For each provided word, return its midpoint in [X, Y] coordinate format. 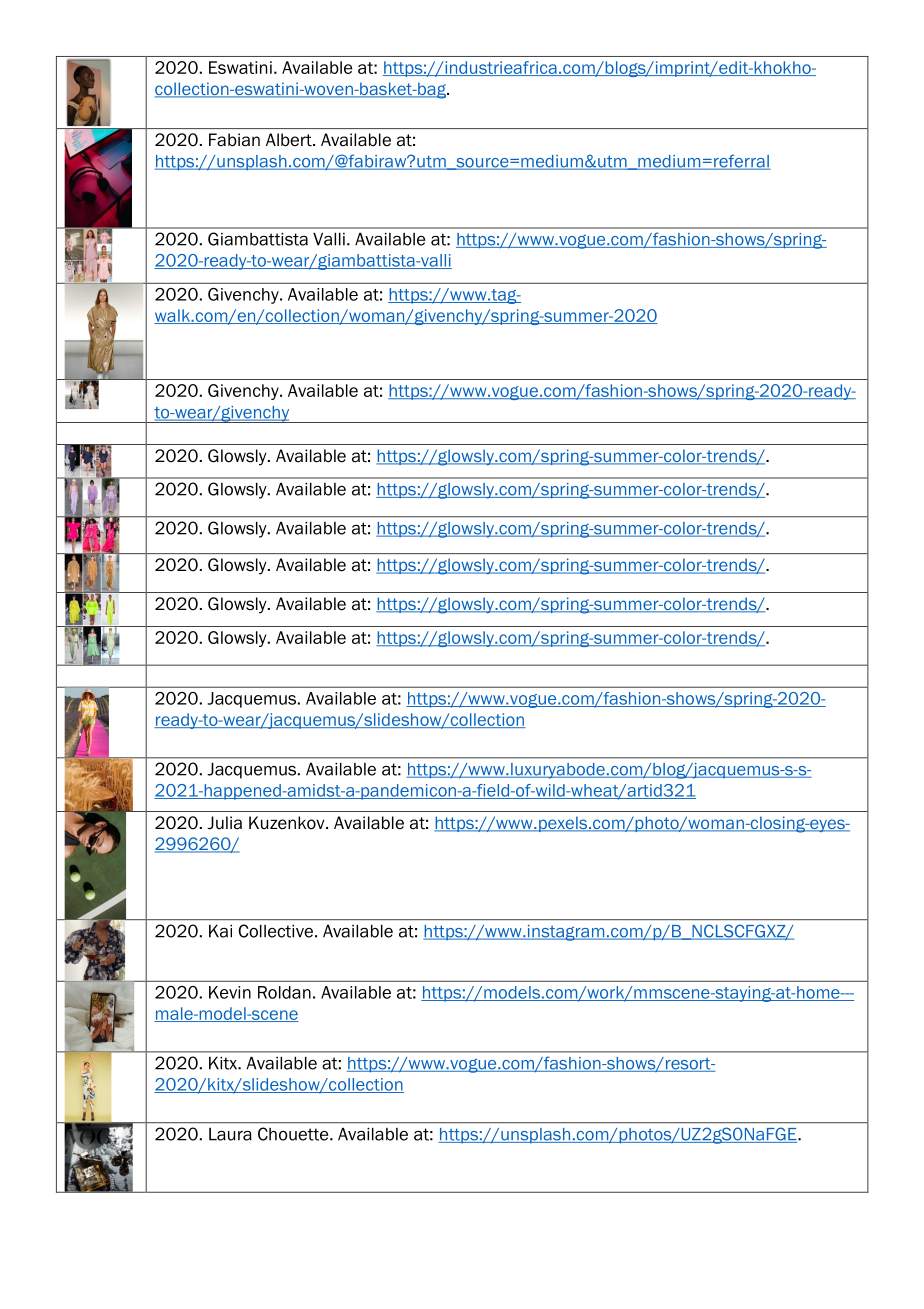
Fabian [234, 140]
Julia [224, 823]
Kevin [230, 992]
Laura [230, 1134]
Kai [220, 931]
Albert [290, 140]
